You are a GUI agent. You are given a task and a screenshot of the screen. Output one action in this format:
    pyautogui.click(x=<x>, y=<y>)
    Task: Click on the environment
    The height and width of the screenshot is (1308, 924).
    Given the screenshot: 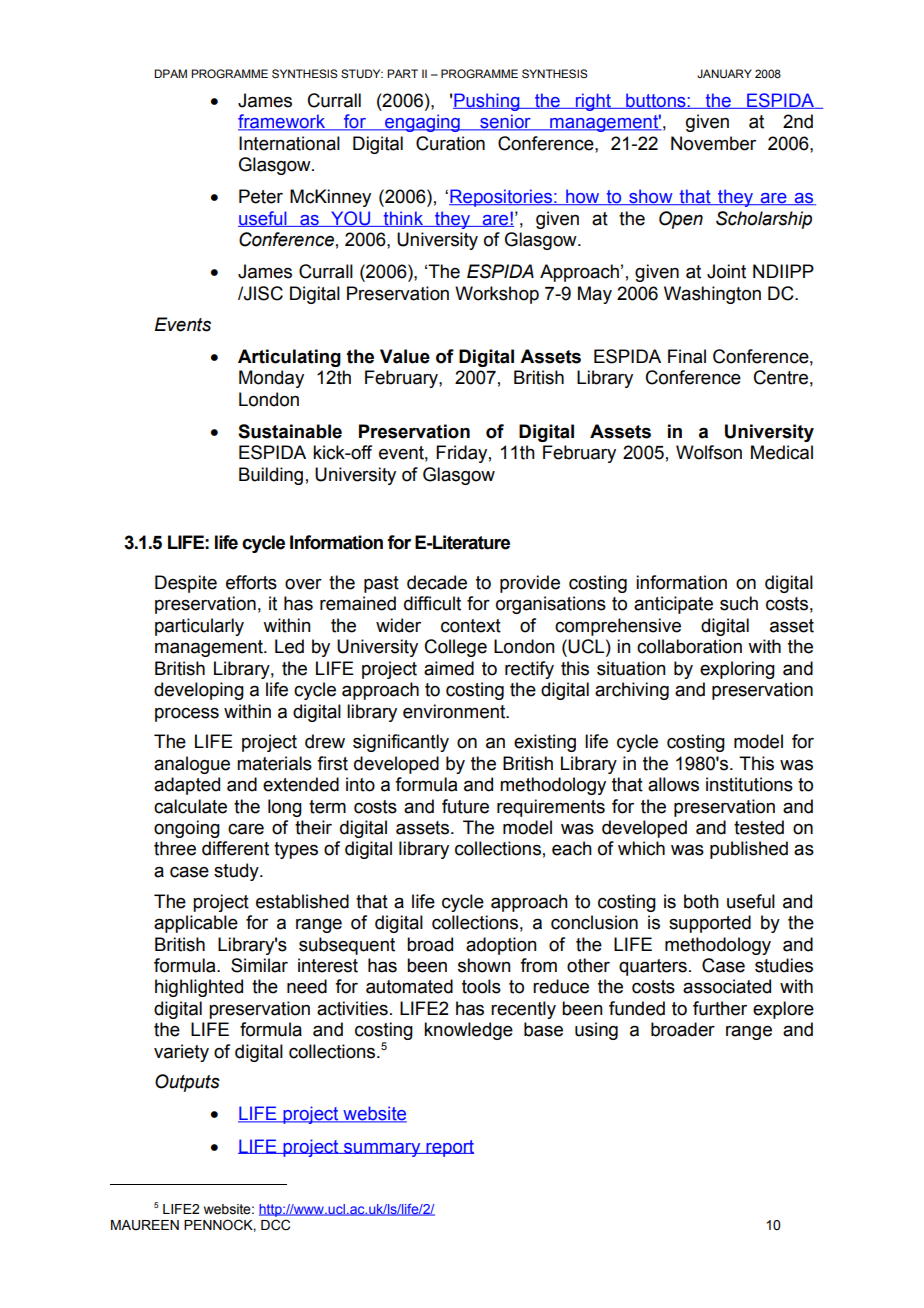 What is the action you would take?
    pyautogui.click(x=455, y=711)
